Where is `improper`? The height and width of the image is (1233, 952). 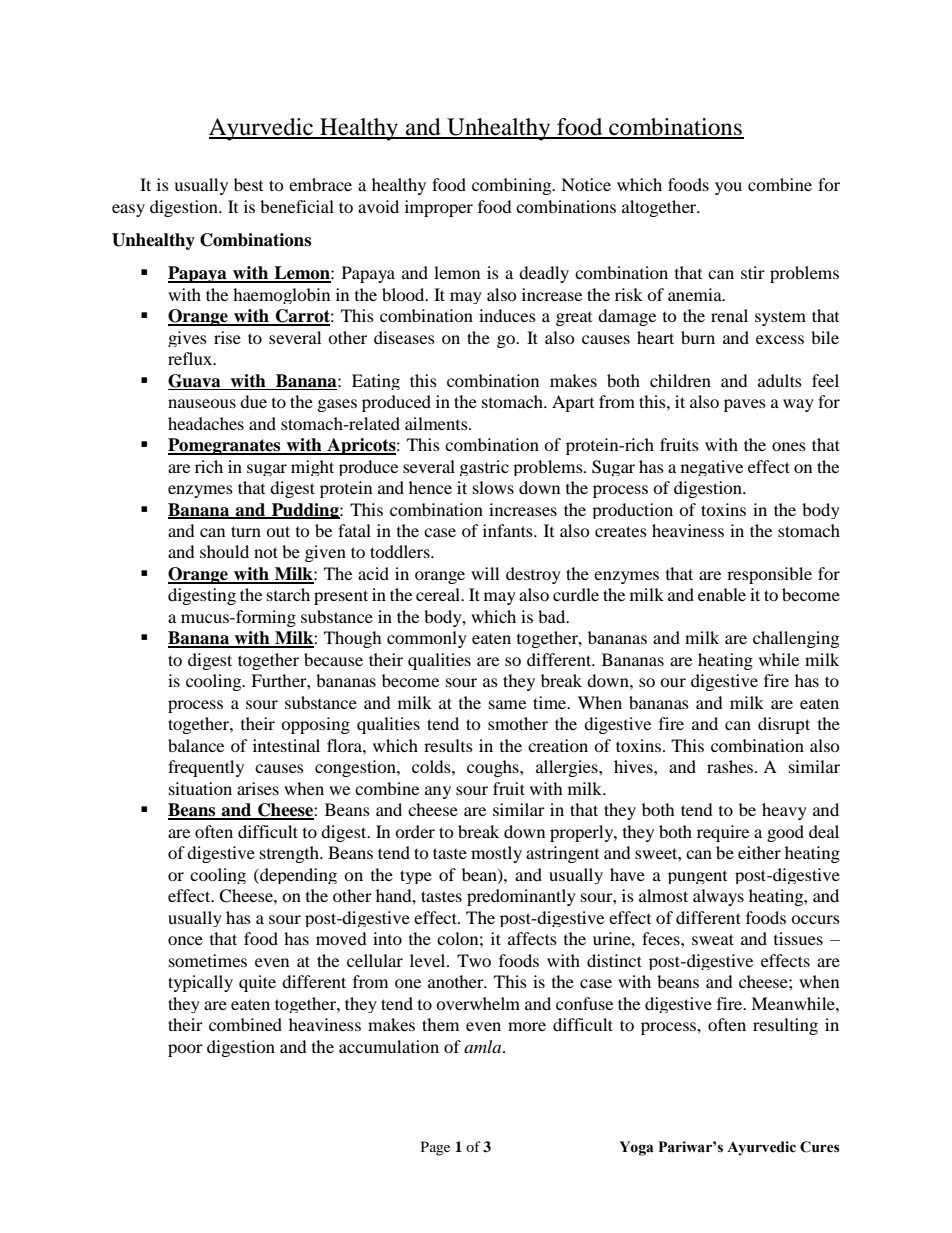
improper is located at coordinates (439, 208).
